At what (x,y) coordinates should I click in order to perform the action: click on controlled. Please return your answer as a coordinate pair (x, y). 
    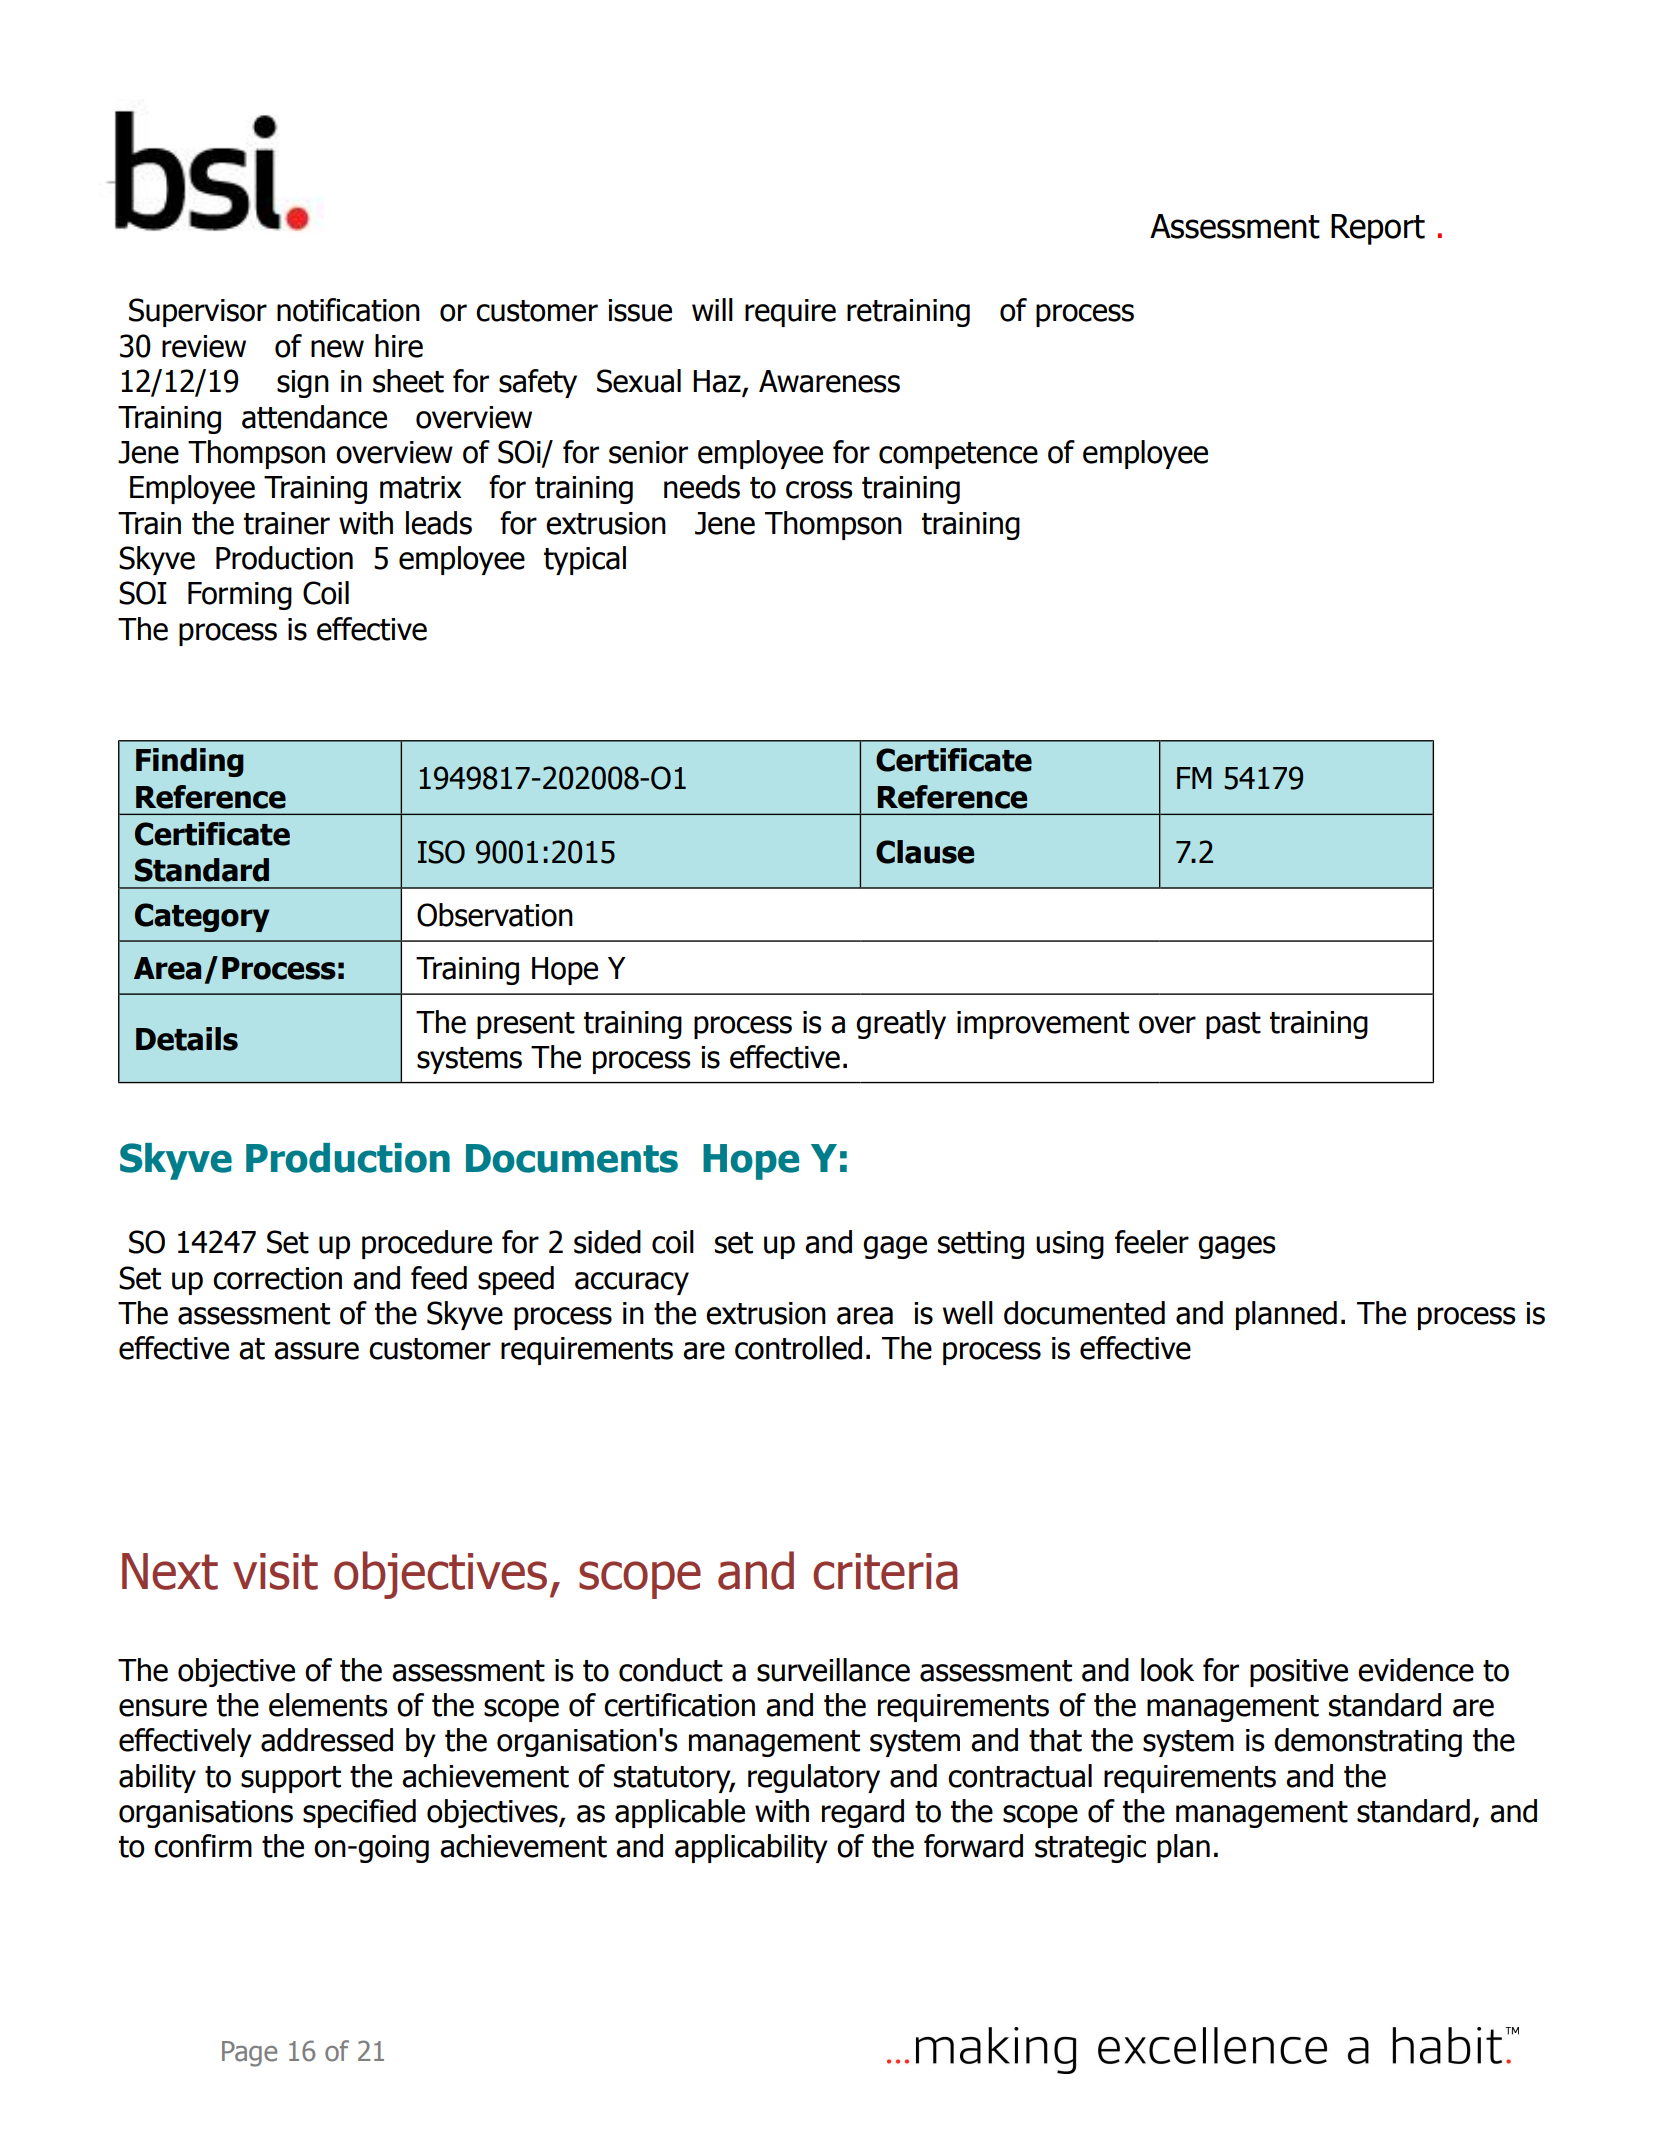
    Looking at the image, I should click on (798, 1348).
